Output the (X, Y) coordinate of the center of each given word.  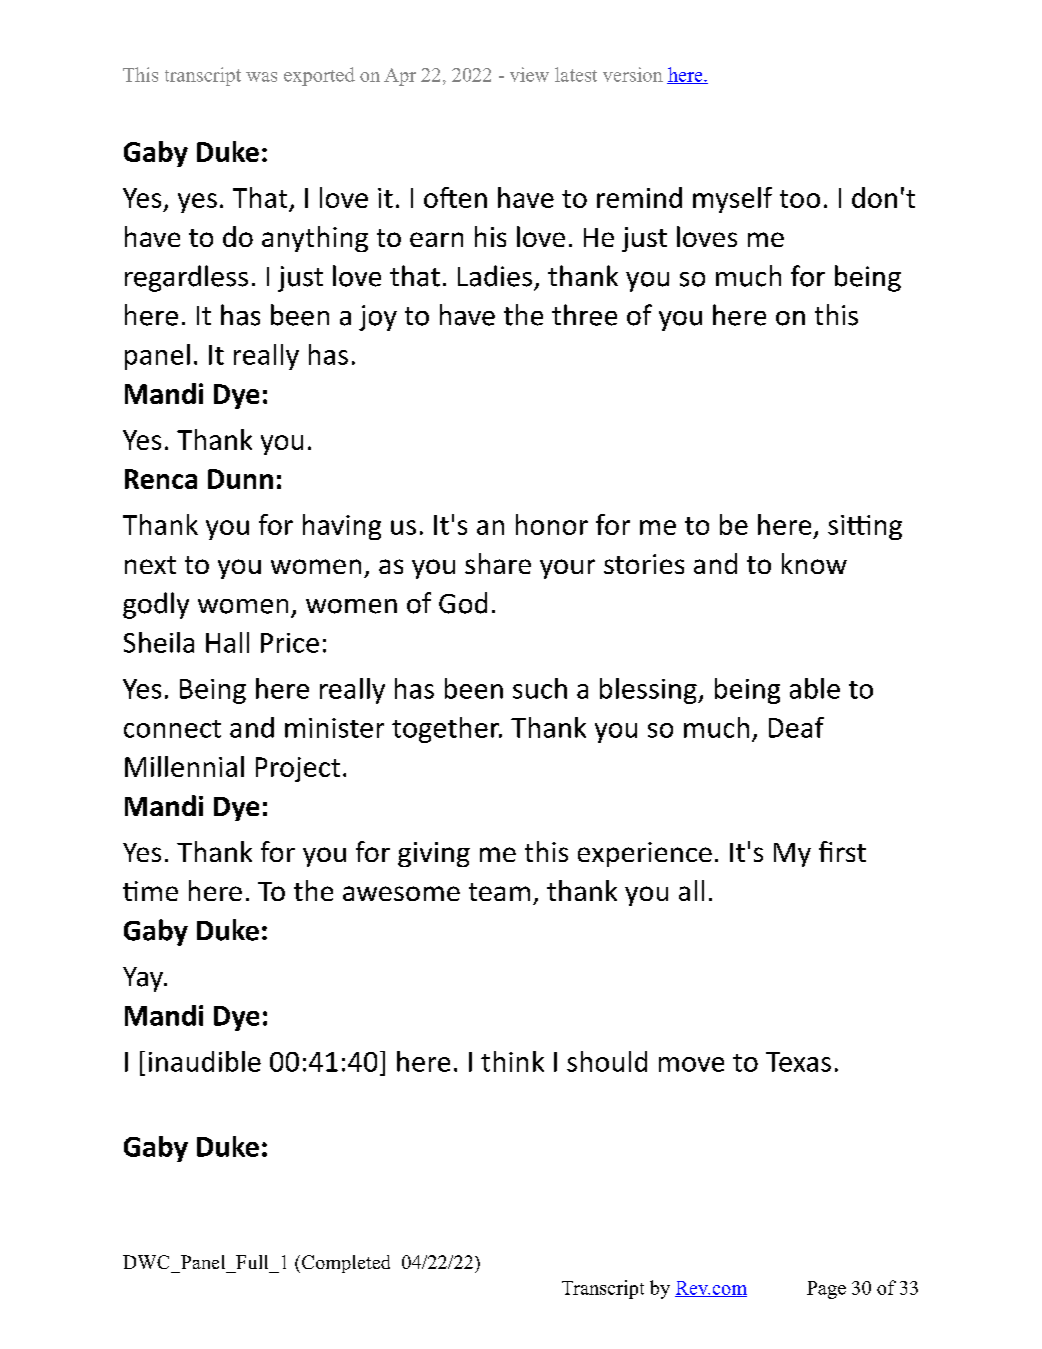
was (261, 77)
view (529, 74)
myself (732, 200)
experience (645, 854)
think (512, 1061)
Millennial (184, 766)
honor (552, 524)
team (499, 892)
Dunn (240, 479)
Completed (346, 1264)
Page (826, 1290)
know (814, 563)
